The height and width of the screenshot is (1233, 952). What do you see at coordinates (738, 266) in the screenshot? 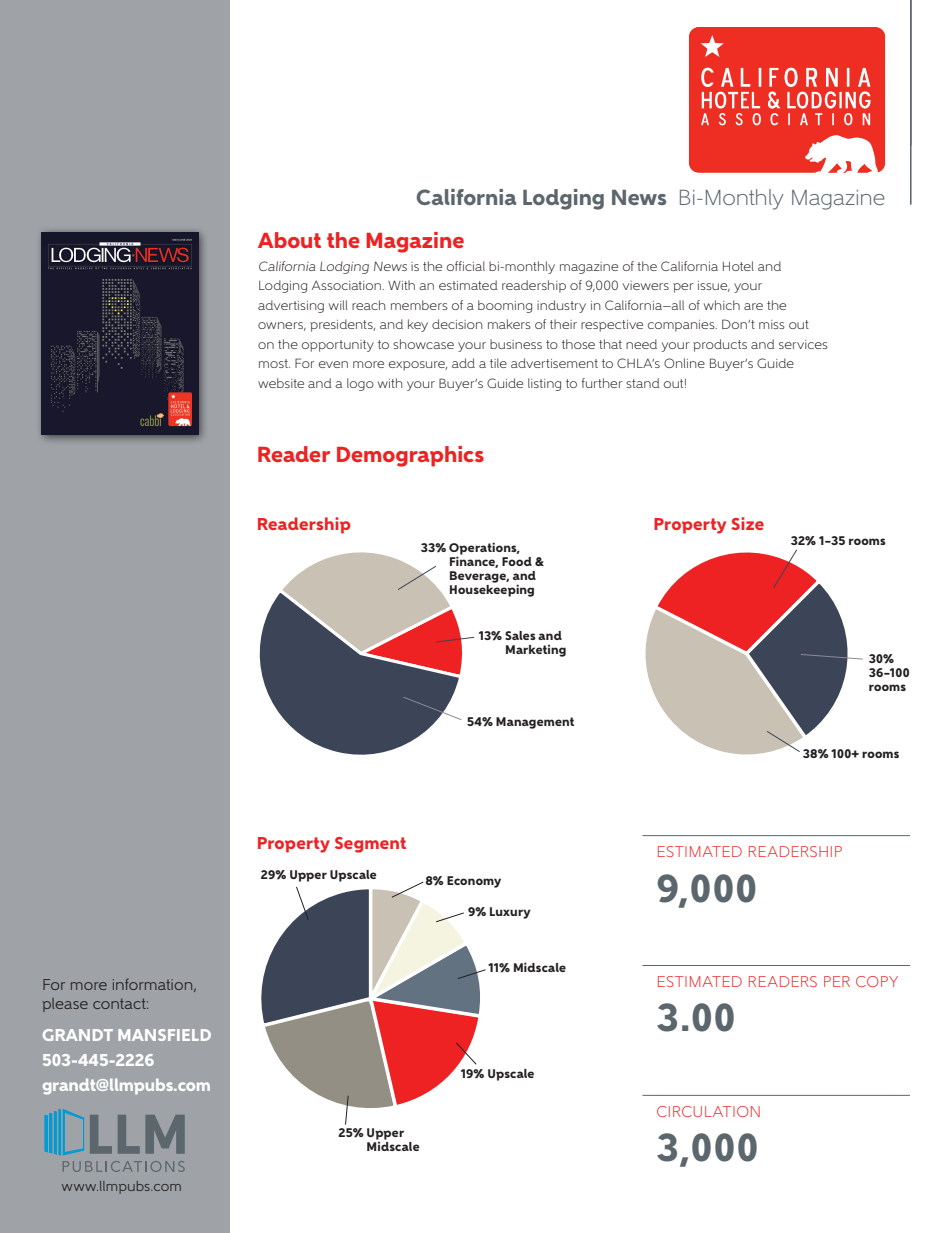
I see `Hotel` at bounding box center [738, 266].
